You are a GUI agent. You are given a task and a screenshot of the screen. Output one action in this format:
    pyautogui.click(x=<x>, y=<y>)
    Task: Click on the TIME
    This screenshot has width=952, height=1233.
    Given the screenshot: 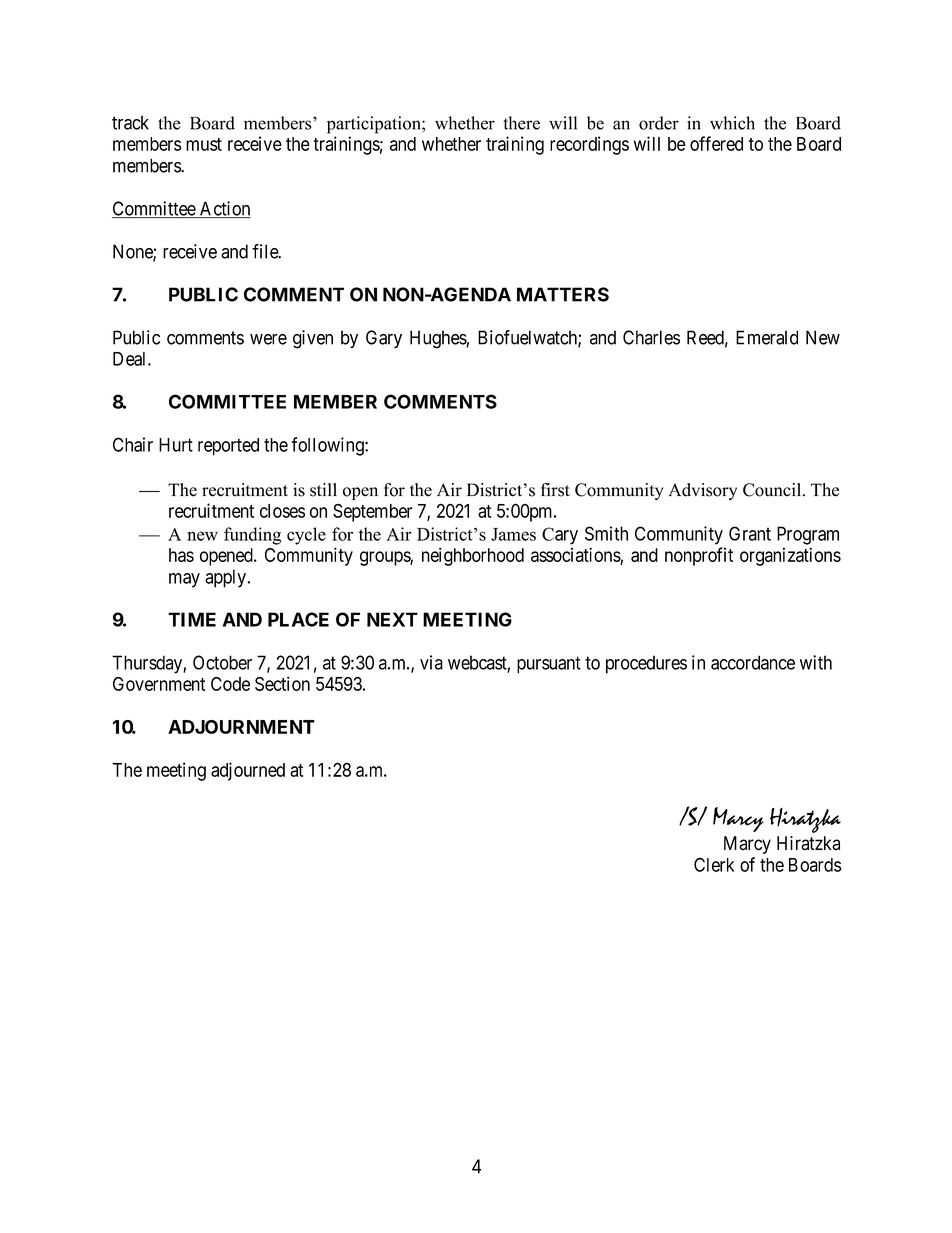 What is the action you would take?
    pyautogui.click(x=192, y=619)
